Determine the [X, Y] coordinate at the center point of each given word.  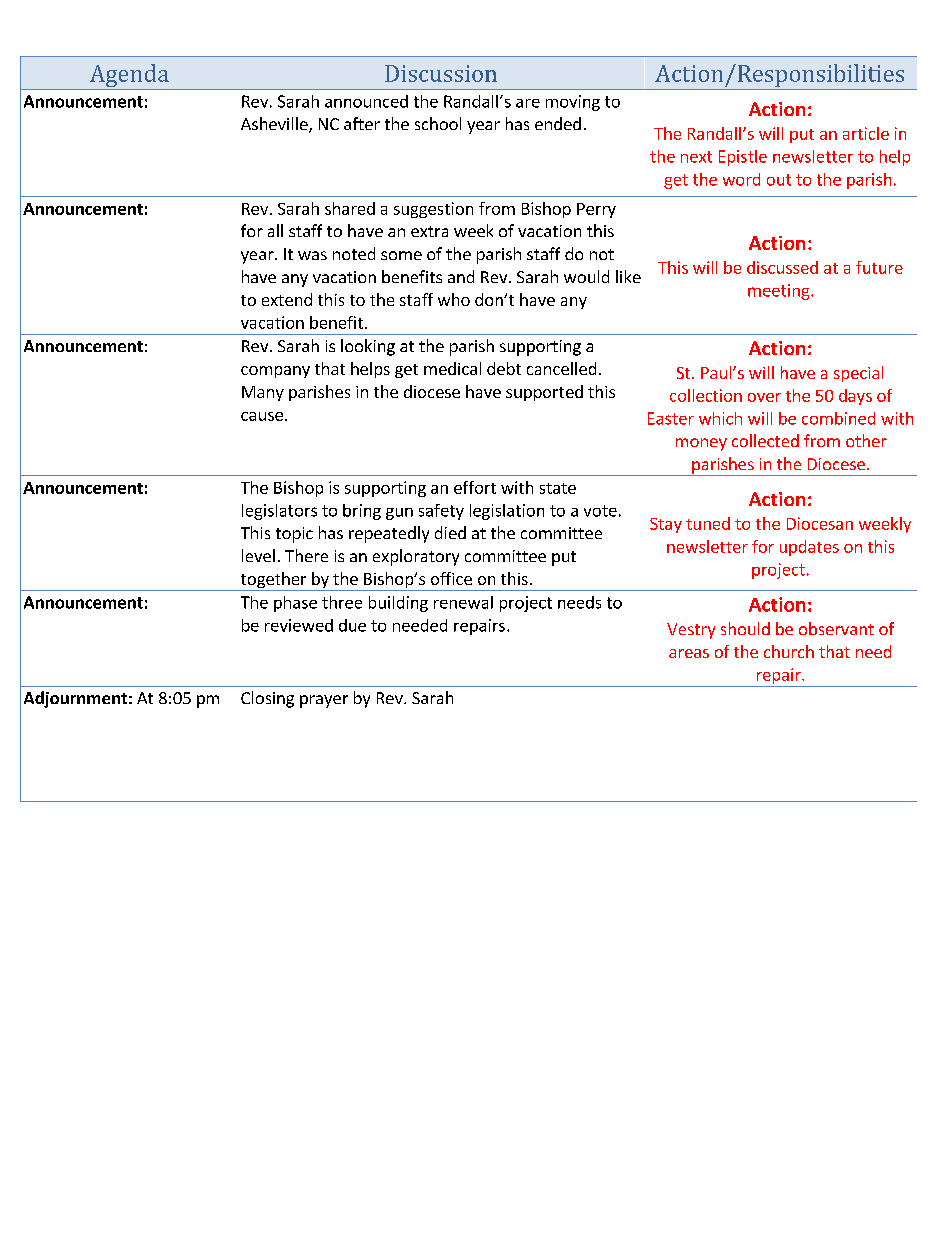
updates [809, 548]
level [258, 555]
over [764, 397]
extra [429, 231]
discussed [782, 267]
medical [452, 368]
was [312, 255]
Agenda [129, 77]
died [450, 532]
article [866, 133]
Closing [267, 699]
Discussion [441, 73]
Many [263, 393]
